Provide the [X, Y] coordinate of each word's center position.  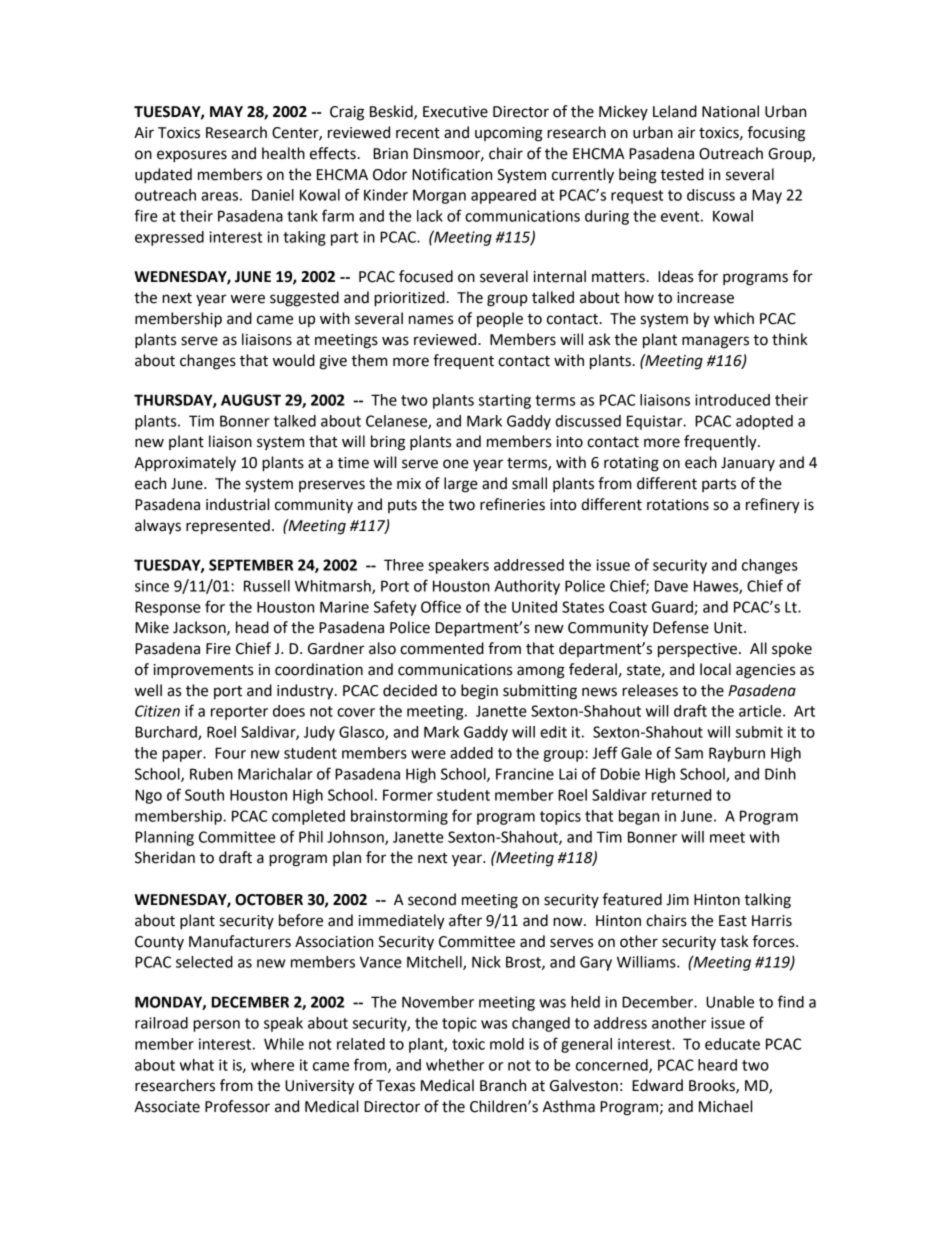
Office [441, 606]
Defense [681, 627]
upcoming [509, 134]
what [197, 1065]
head [252, 627]
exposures [192, 156]
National [730, 111]
